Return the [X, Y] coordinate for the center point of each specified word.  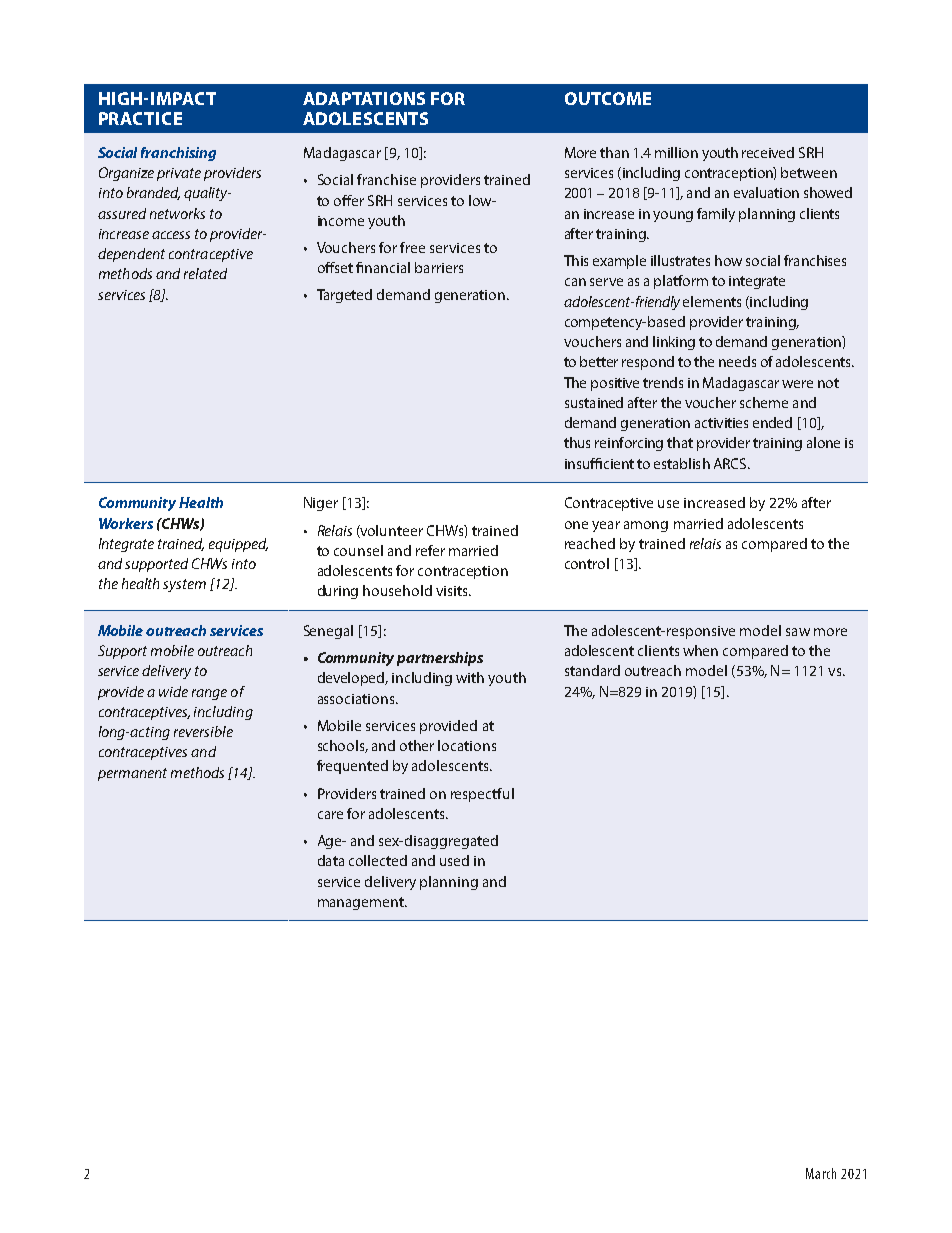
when [700, 650]
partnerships [440, 659]
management [362, 903]
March [821, 1173]
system [184, 585]
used [454, 860]
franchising [178, 154]
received [768, 152]
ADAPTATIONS [364, 98]
